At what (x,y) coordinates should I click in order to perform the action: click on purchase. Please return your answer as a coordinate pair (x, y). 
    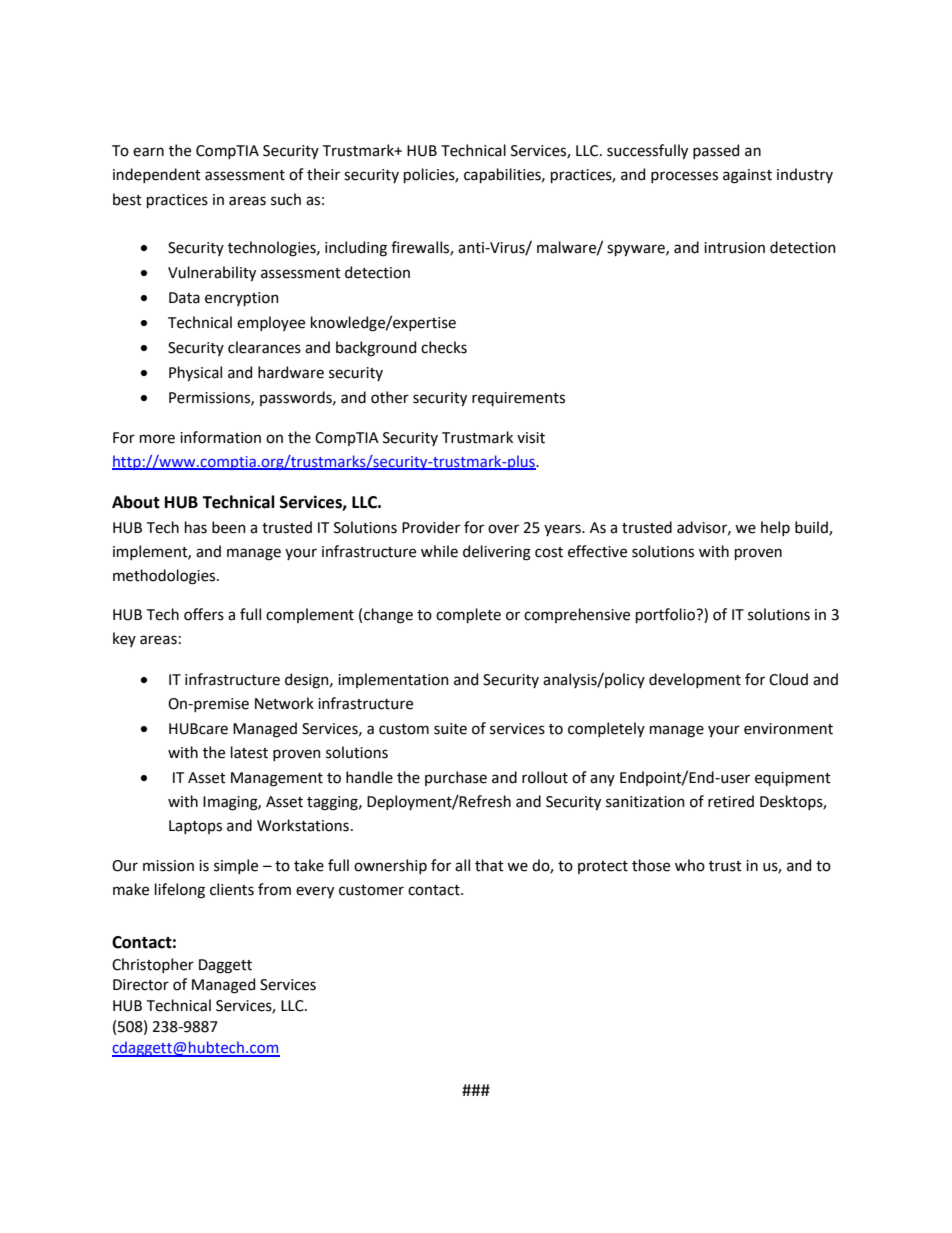
    Looking at the image, I should click on (456, 778).
